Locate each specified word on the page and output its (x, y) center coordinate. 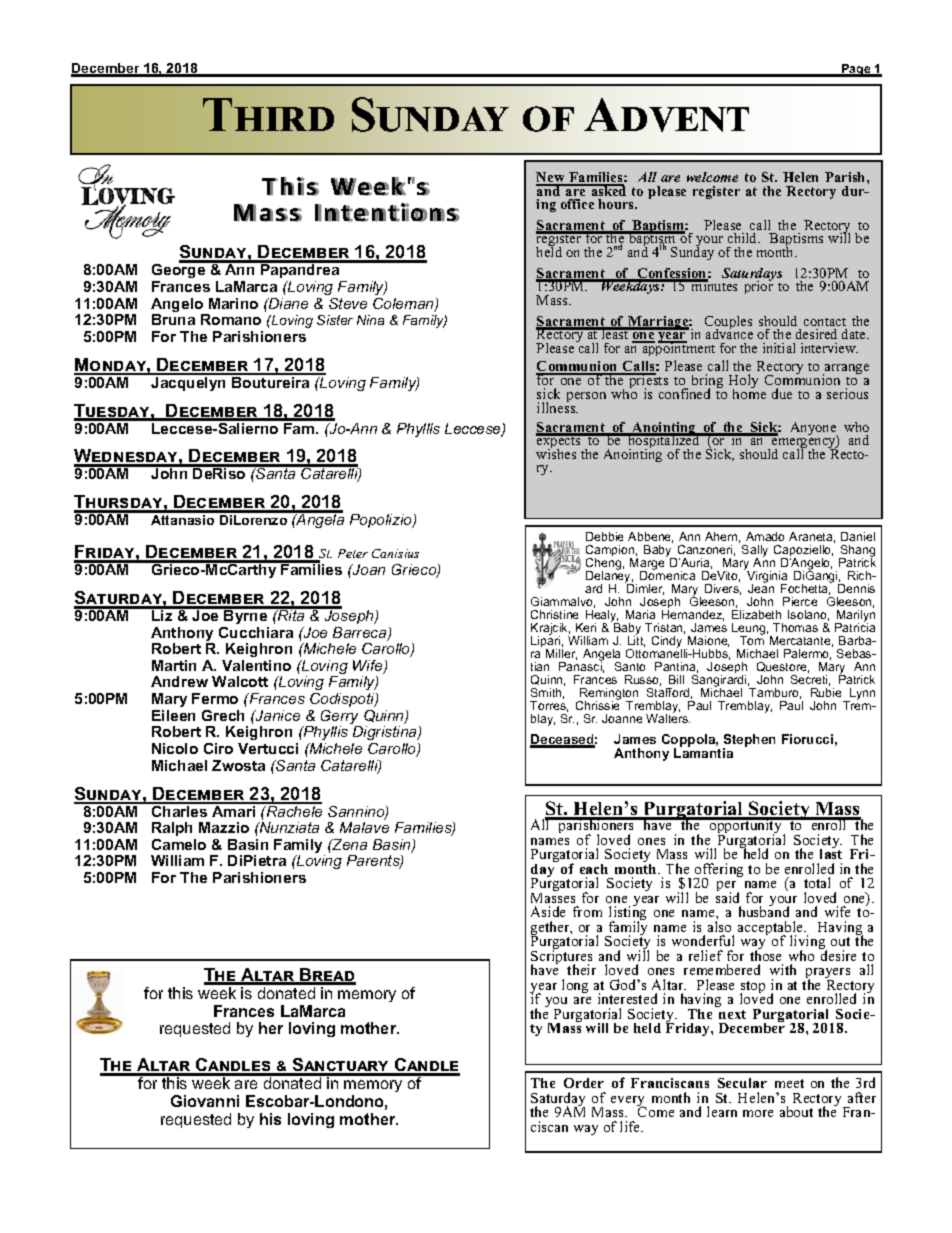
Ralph (172, 829)
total (817, 882)
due (782, 393)
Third (268, 114)
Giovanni (205, 1101)
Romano (231, 319)
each (594, 869)
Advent (666, 115)
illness (557, 407)
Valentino (256, 665)
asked (607, 190)
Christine (554, 614)
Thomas (795, 627)
